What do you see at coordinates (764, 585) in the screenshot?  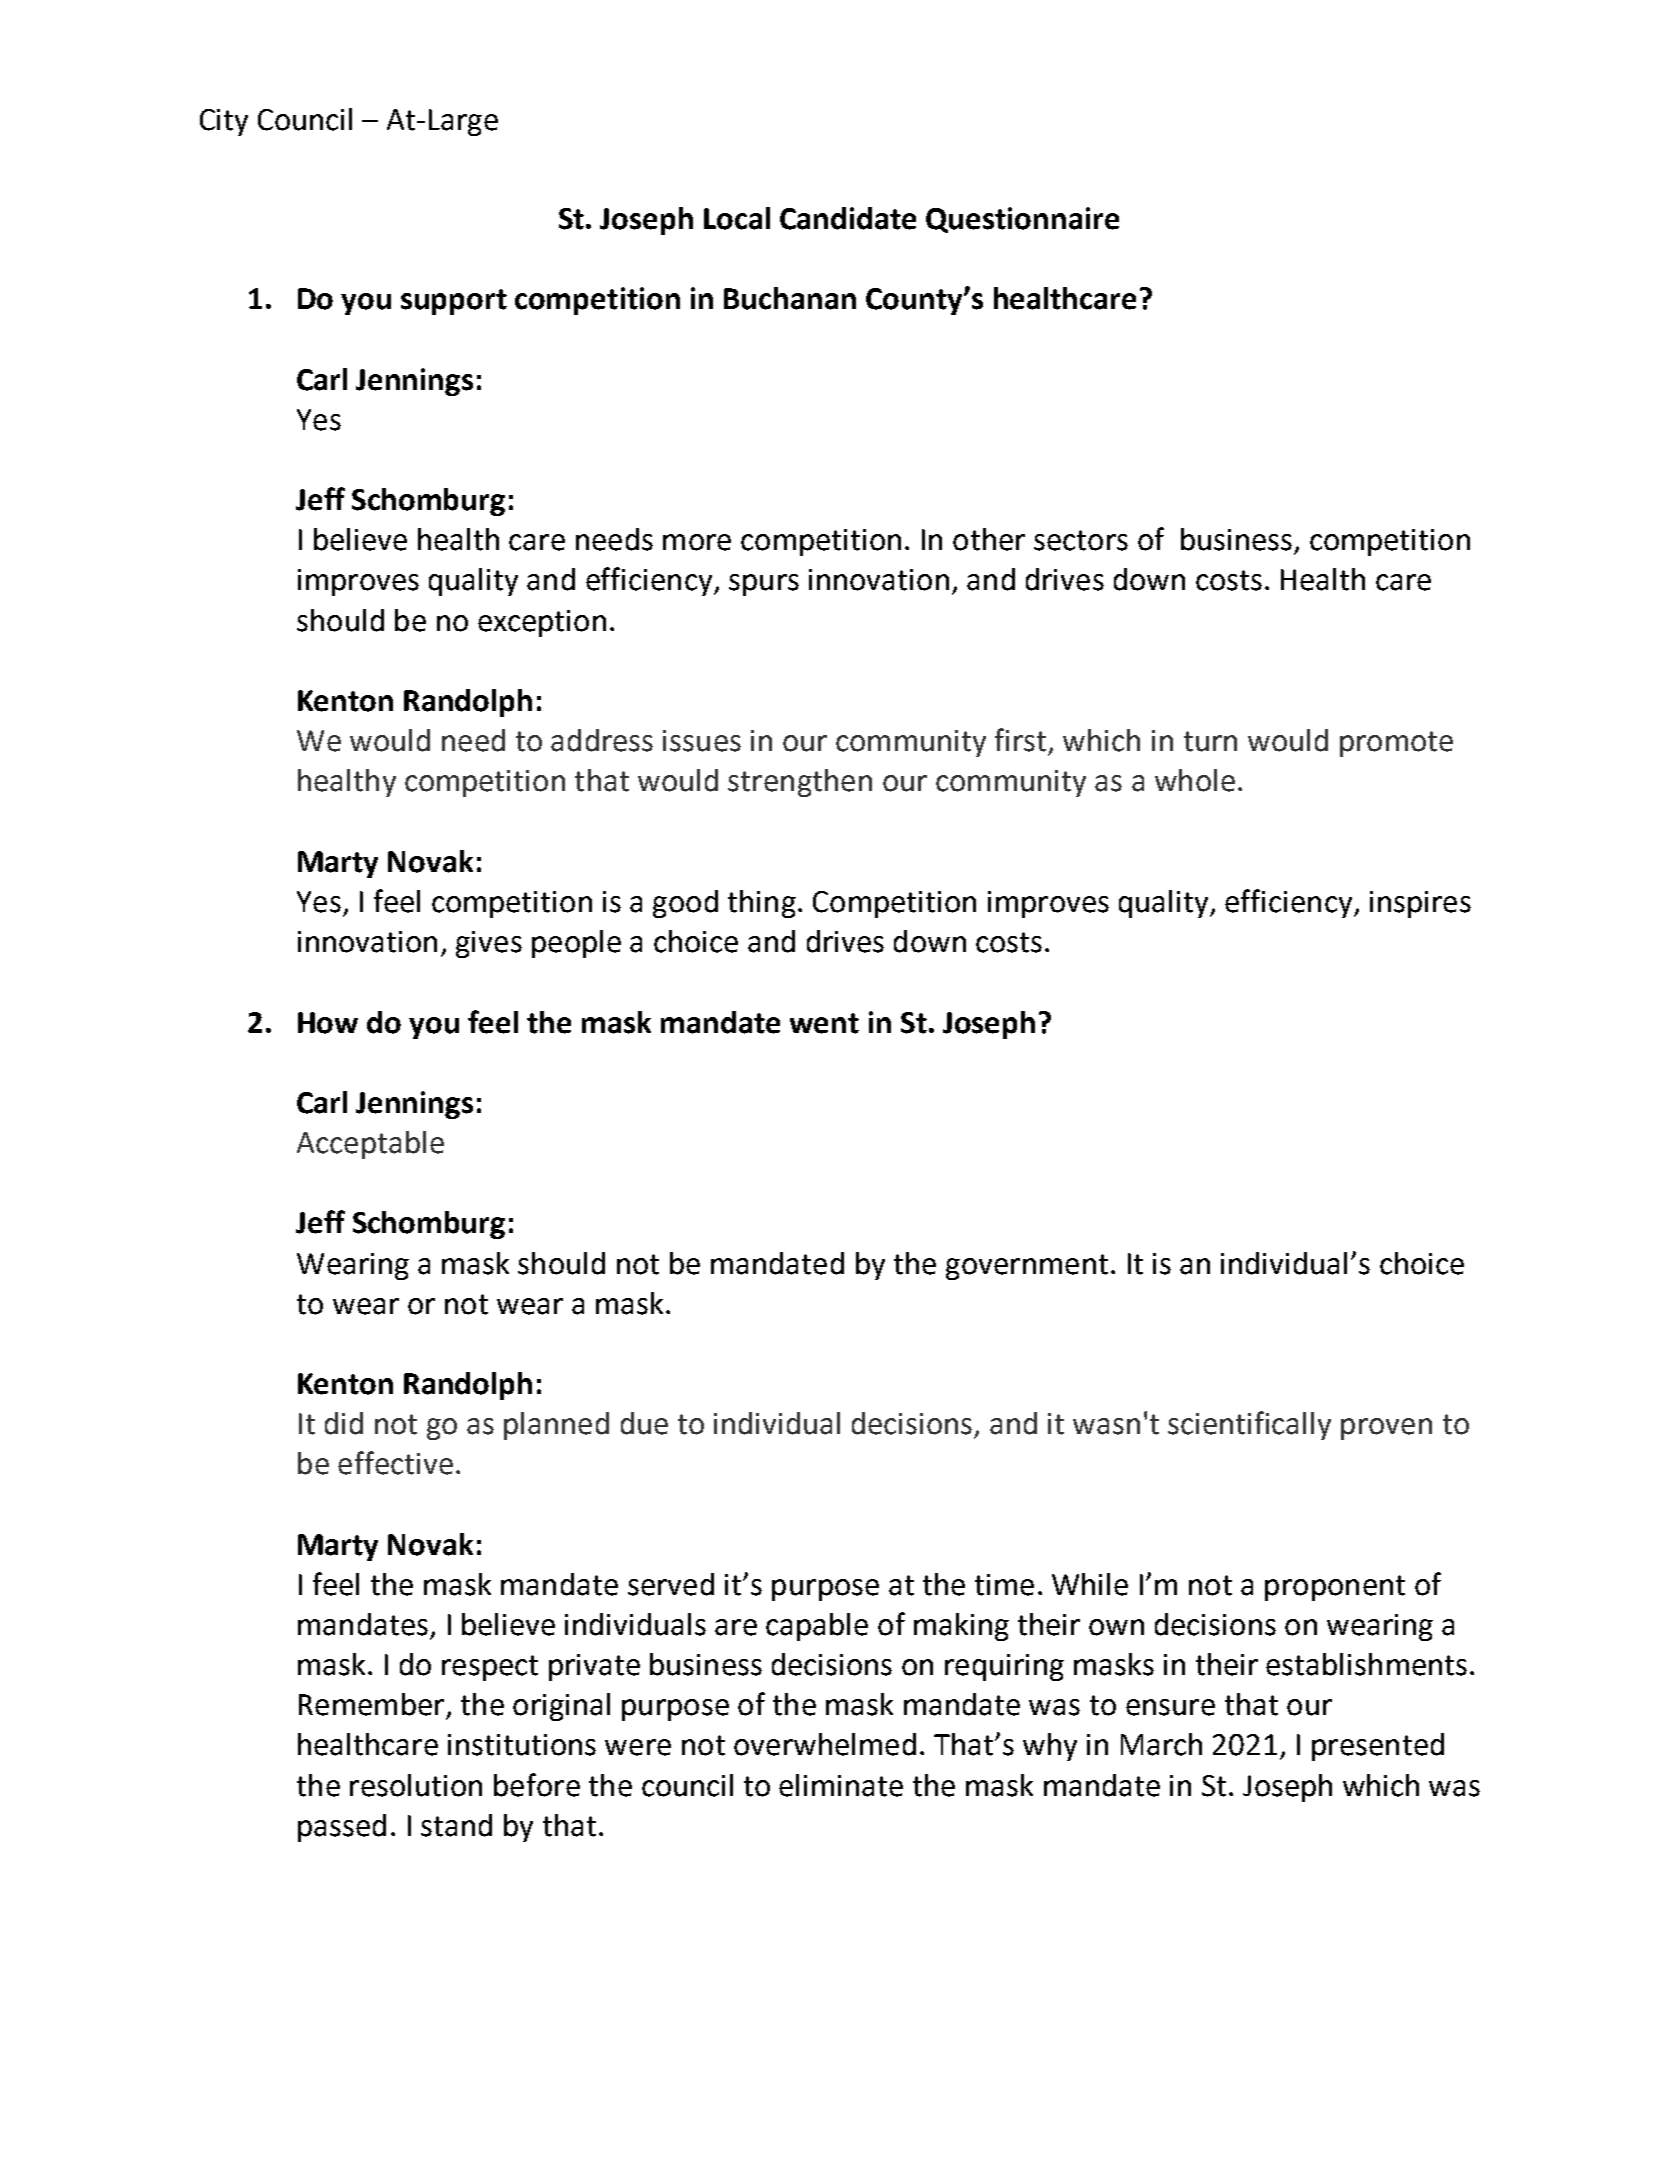 I see `spurs` at bounding box center [764, 585].
